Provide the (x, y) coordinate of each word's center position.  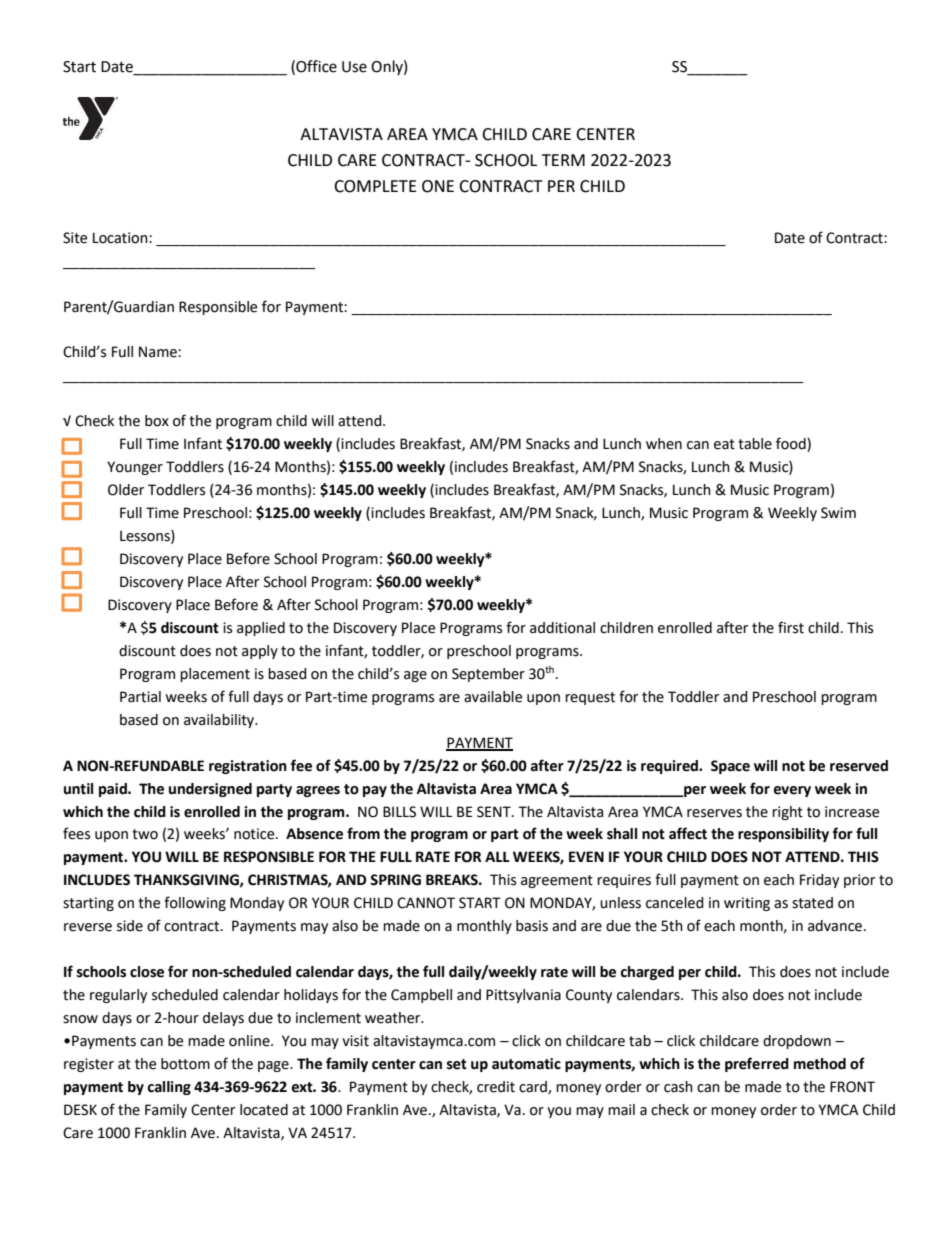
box (157, 421)
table (755, 444)
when (664, 444)
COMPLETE (375, 186)
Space (730, 767)
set (457, 1064)
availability (220, 721)
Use (354, 67)
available (493, 697)
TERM (563, 160)
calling (169, 1088)
